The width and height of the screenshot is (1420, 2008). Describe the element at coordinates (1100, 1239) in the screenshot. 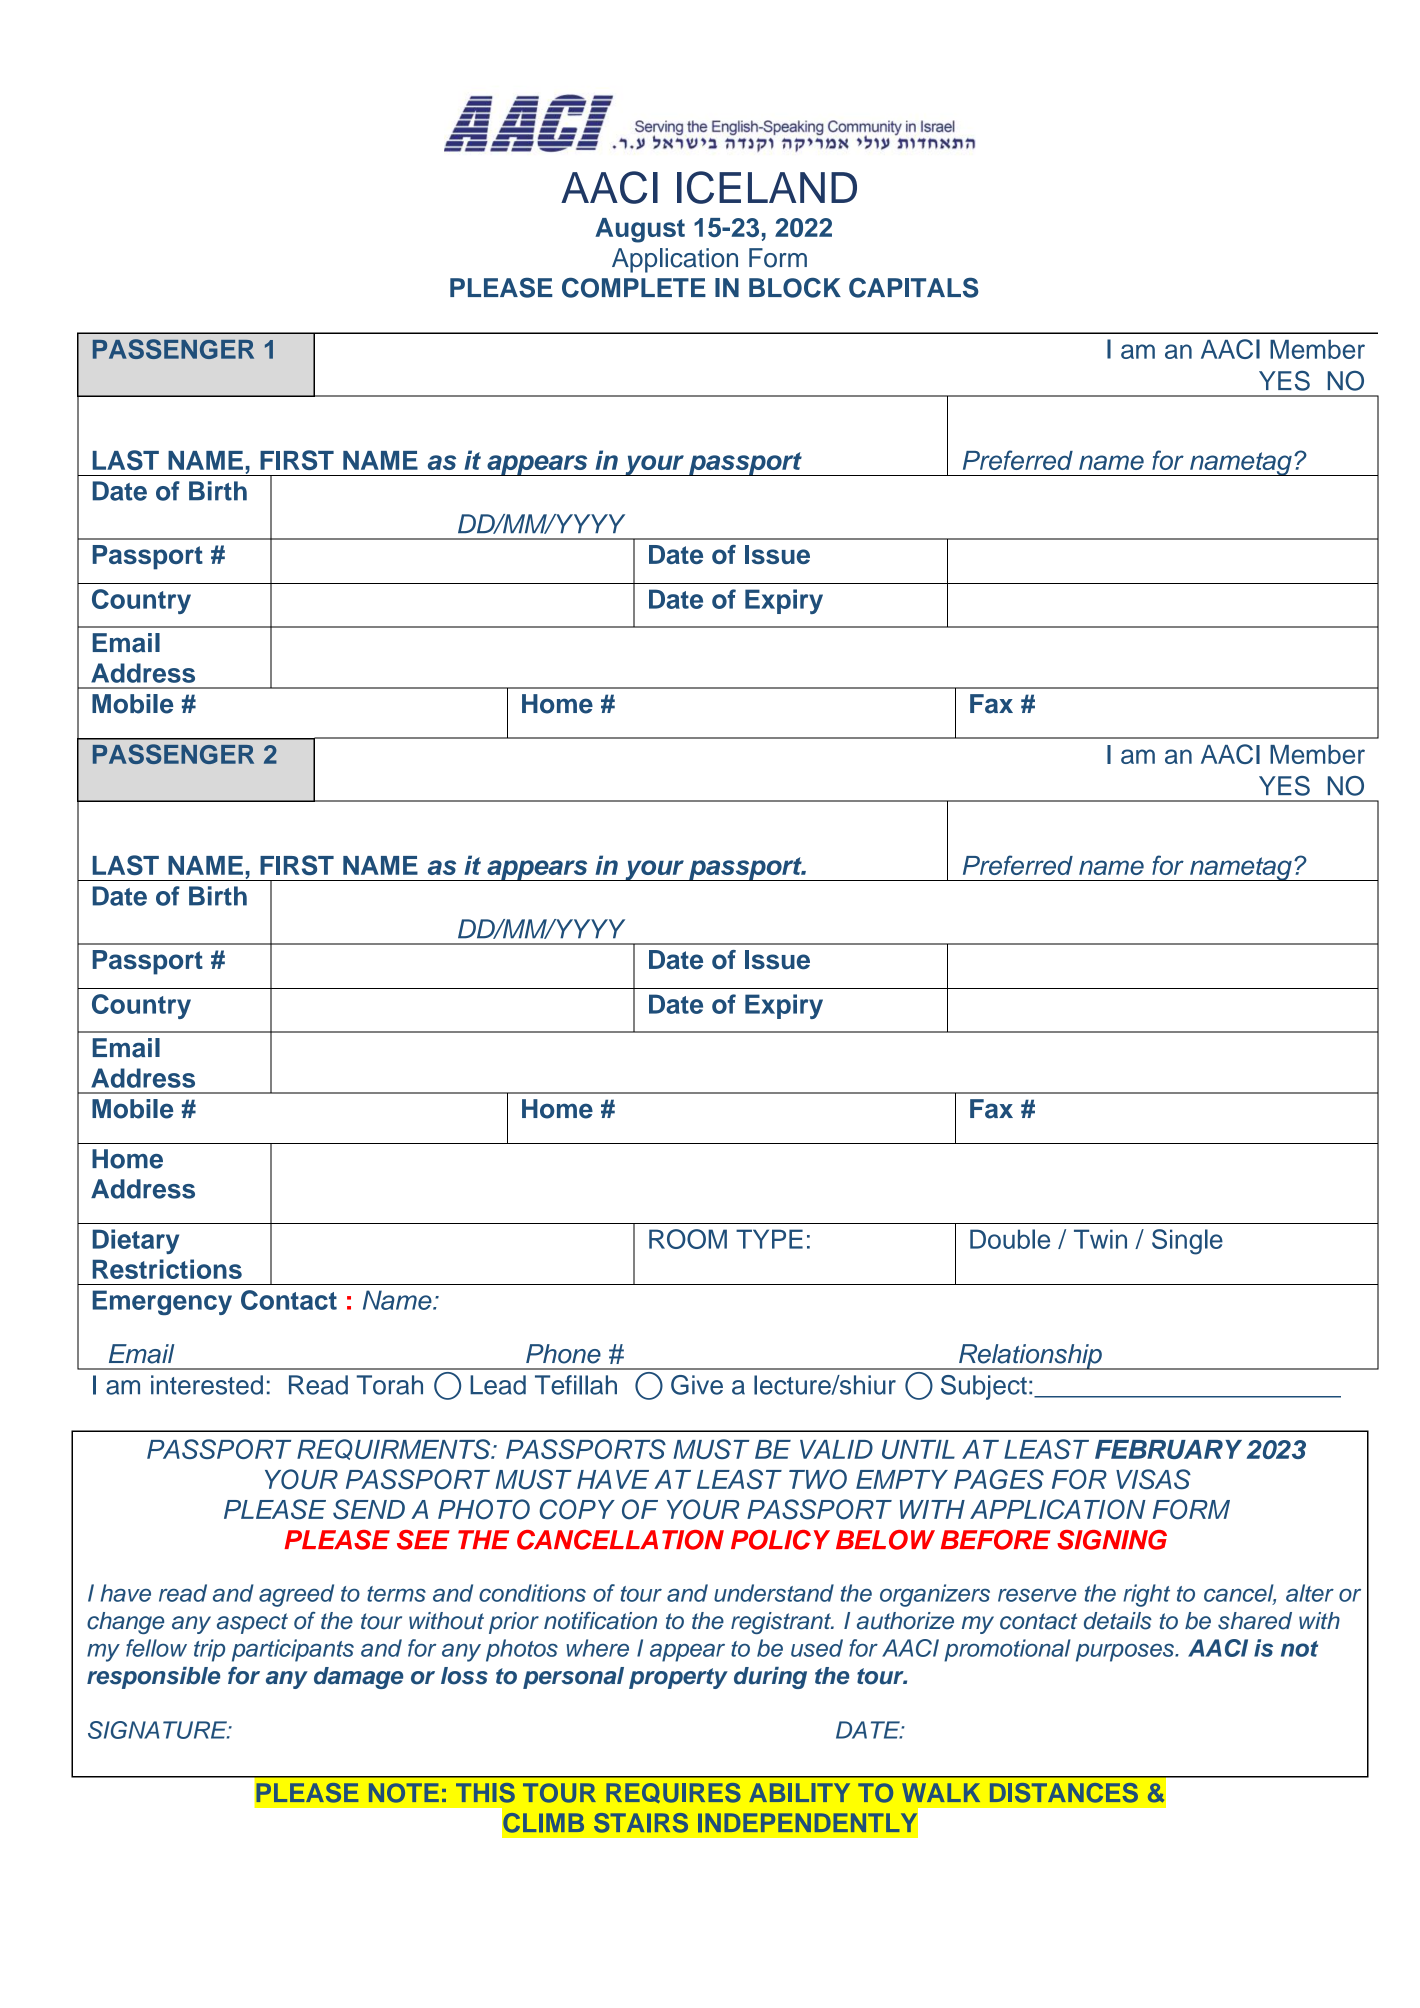

I see `Twin` at that location.
